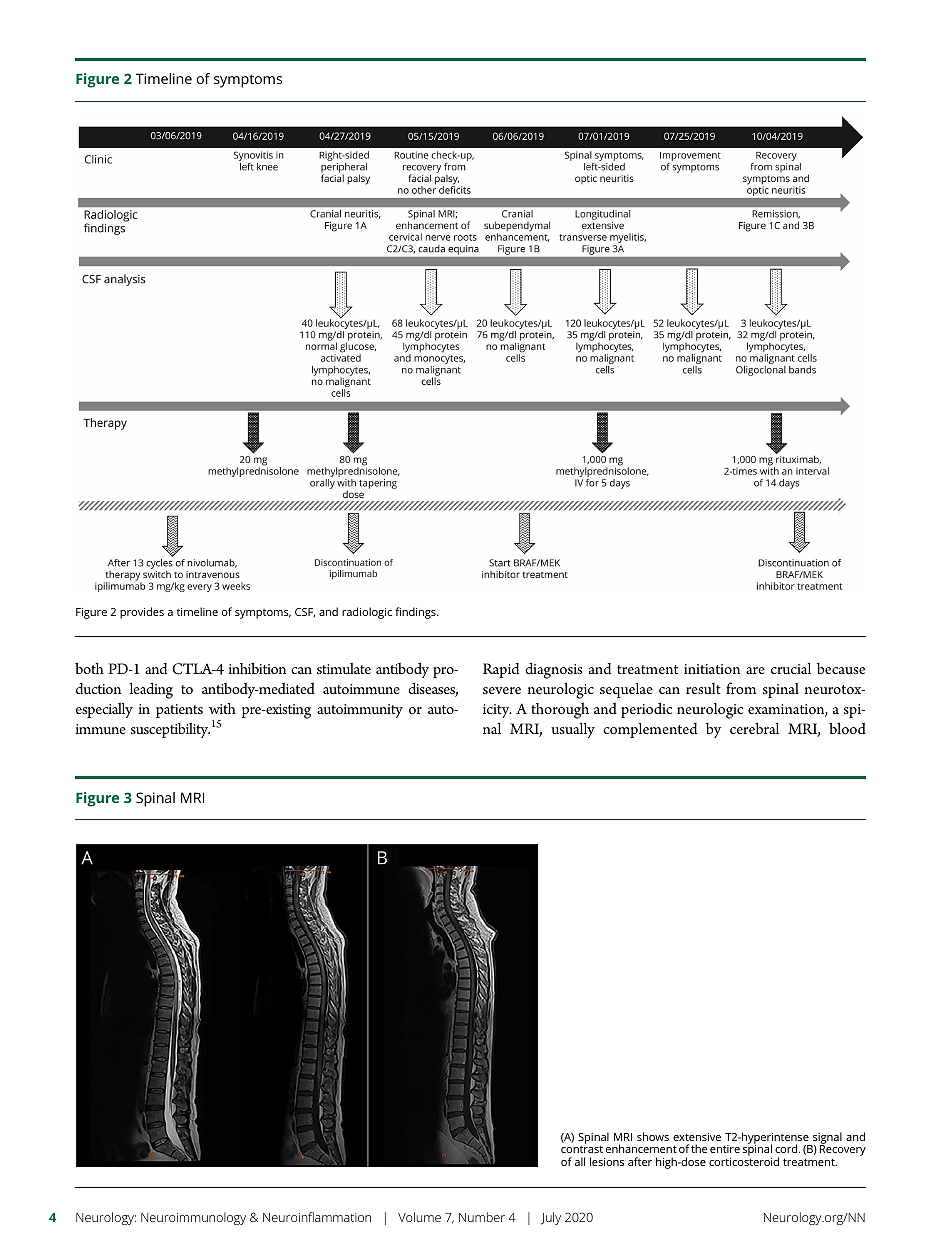 The height and width of the page is (1256, 952). I want to click on with, so click(222, 708).
